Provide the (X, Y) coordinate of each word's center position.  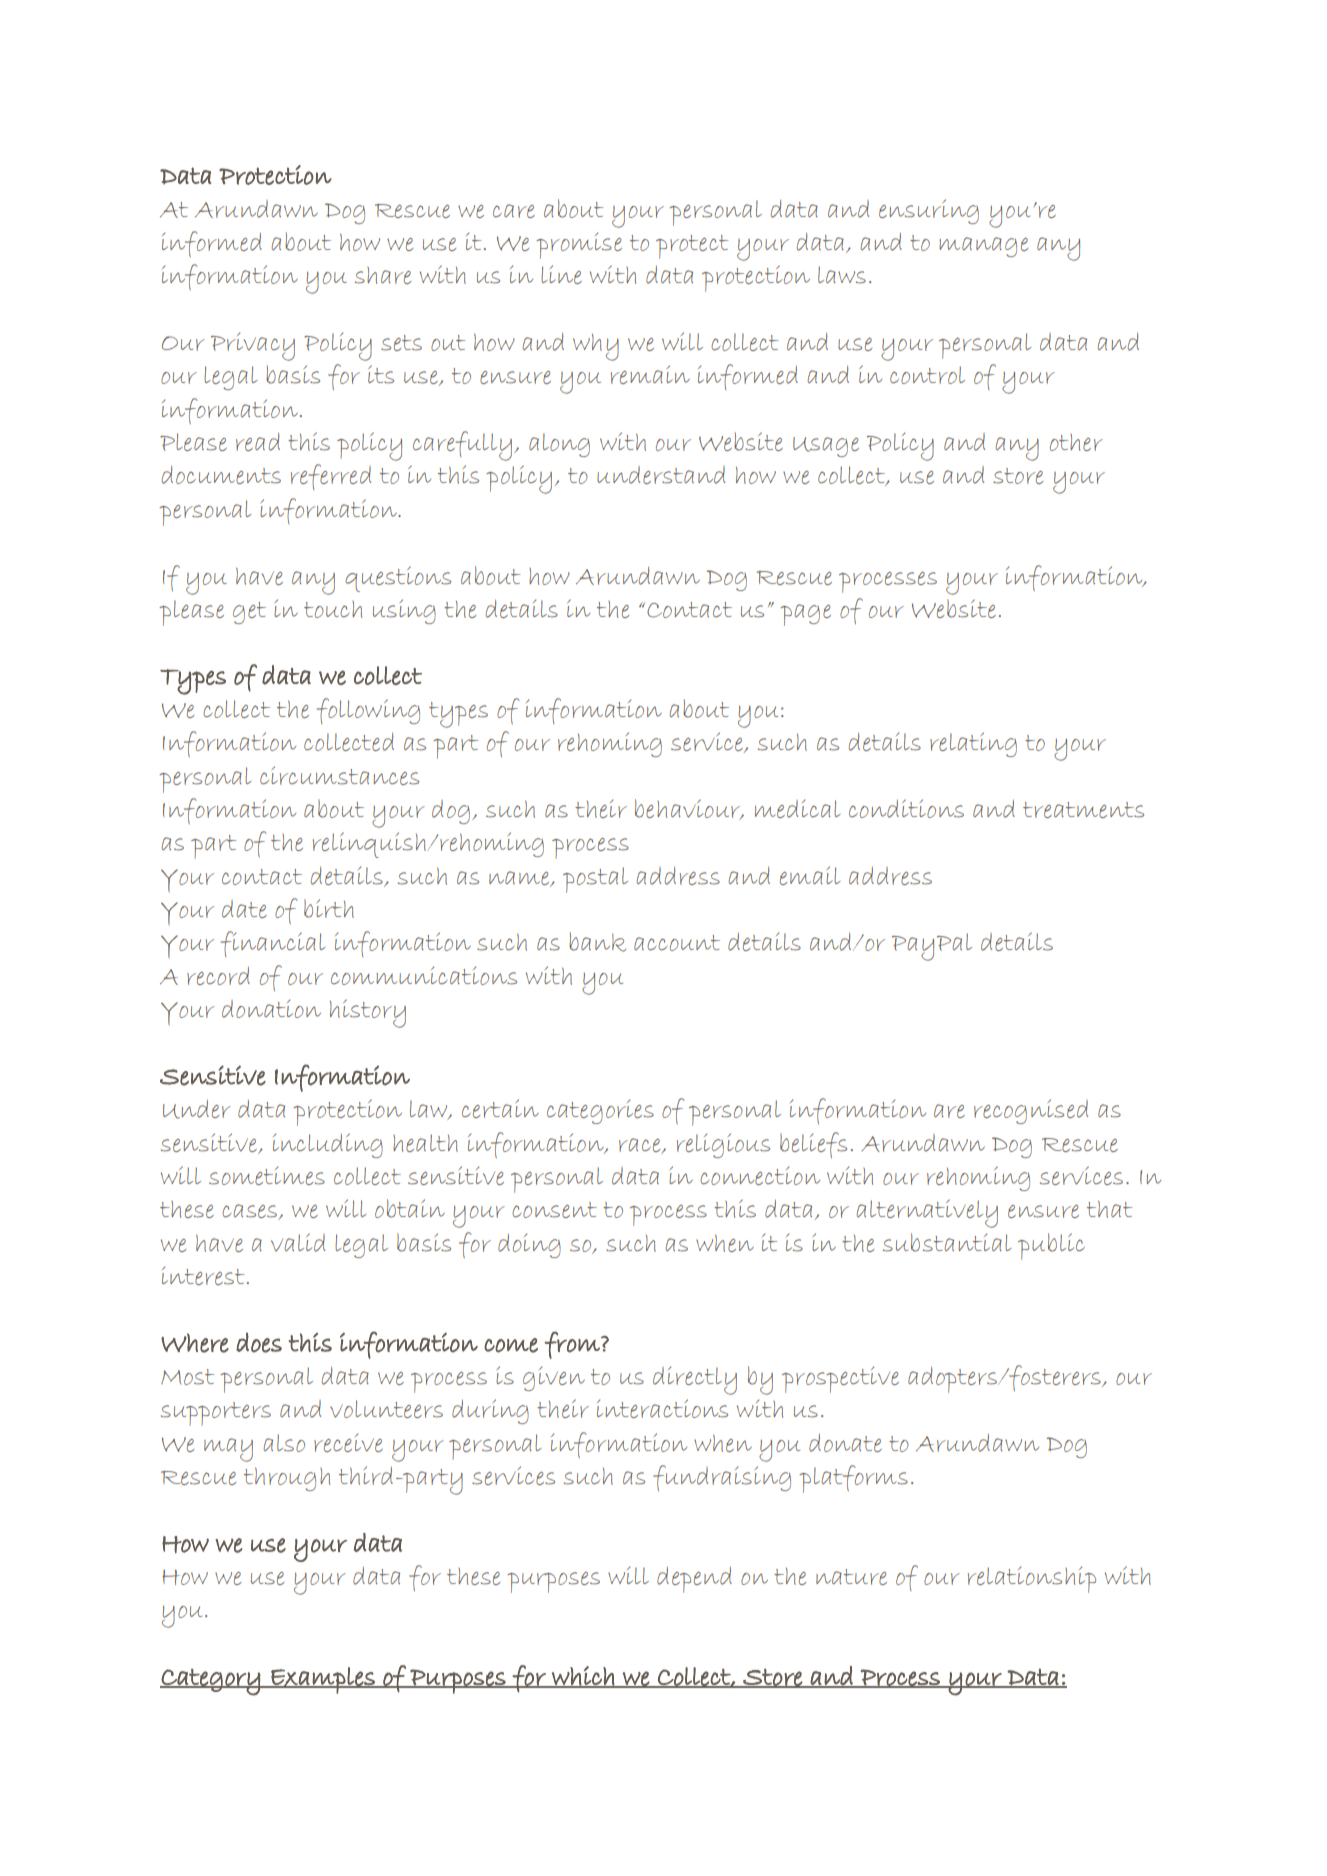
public (1051, 1246)
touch (333, 609)
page (805, 615)
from (573, 1345)
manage (983, 247)
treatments (1083, 810)
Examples (323, 1680)
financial (273, 944)
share (383, 275)
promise (579, 245)
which (583, 1677)
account (677, 943)
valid (298, 1242)
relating (973, 744)
